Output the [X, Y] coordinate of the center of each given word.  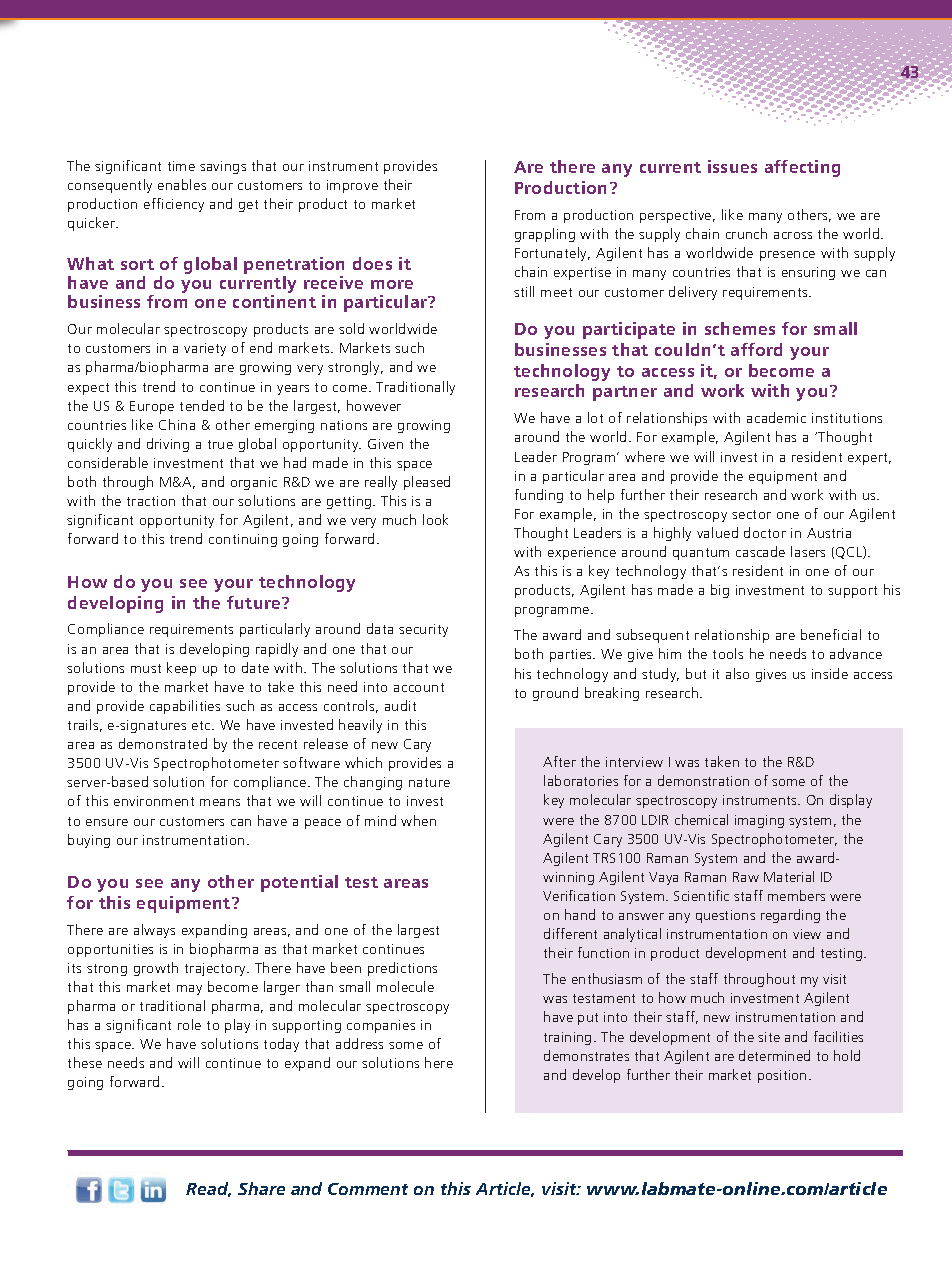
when [418, 820]
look [435, 519]
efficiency [174, 205]
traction [151, 501]
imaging [759, 821]
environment [154, 801]
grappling [545, 235]
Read [208, 1189]
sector [751, 514]
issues [732, 166]
